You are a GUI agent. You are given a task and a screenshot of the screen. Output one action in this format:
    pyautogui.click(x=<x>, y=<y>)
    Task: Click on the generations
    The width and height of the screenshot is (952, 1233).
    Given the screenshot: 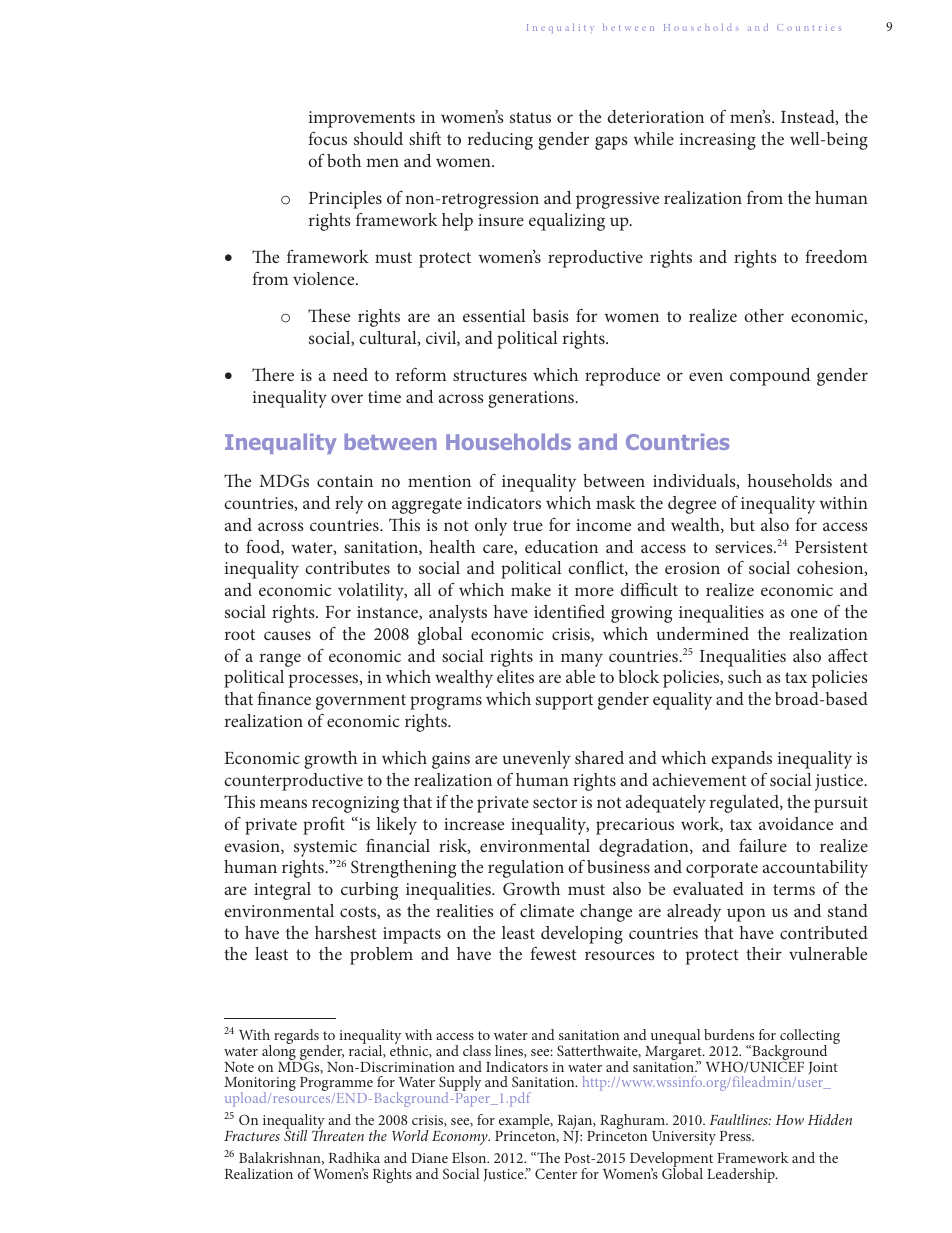 What is the action you would take?
    pyautogui.click(x=532, y=399)
